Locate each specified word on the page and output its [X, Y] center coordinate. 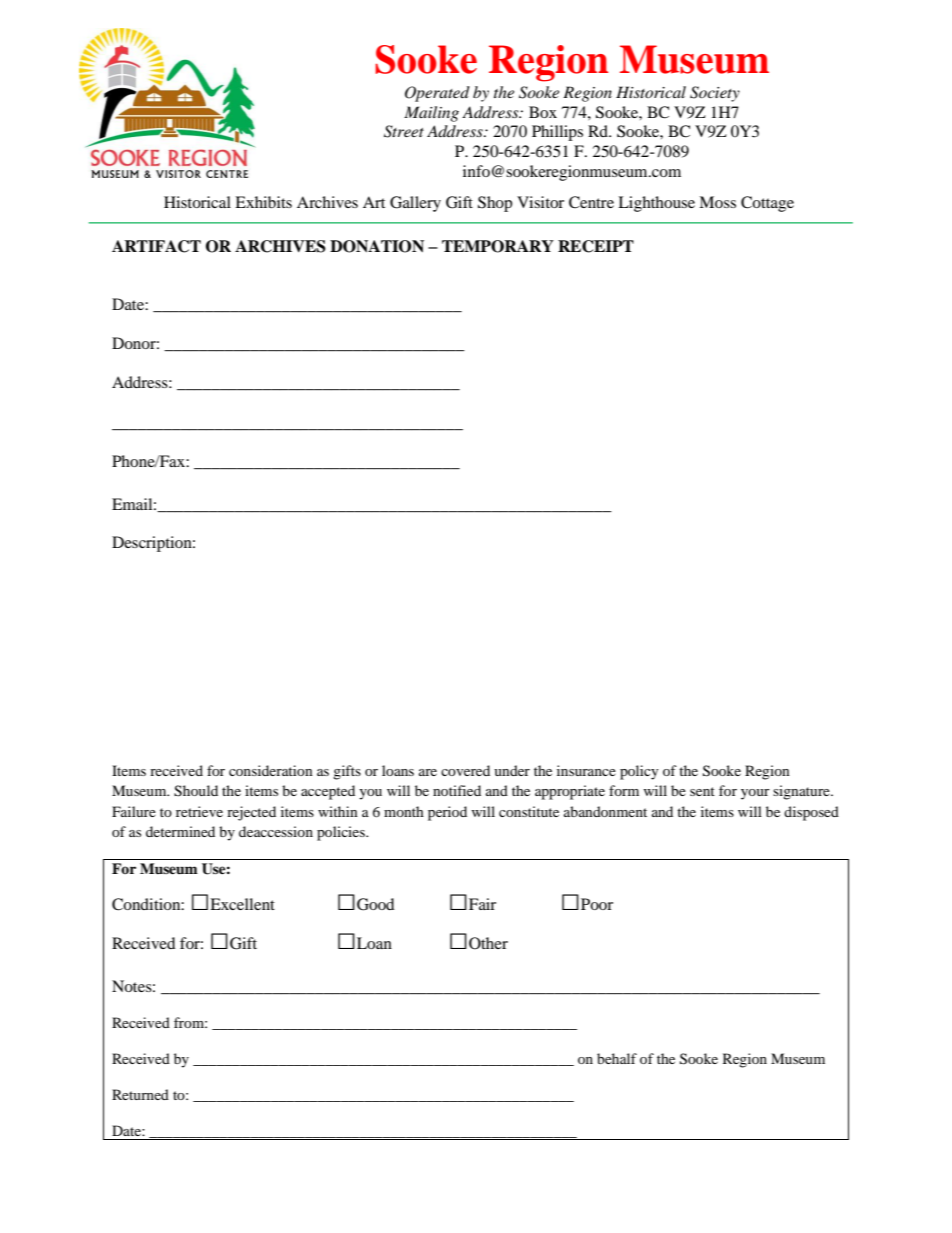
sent [702, 791]
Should [196, 791]
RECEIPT [596, 246]
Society [715, 94]
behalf [617, 1058]
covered [465, 770]
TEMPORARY [498, 246]
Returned [140, 1094]
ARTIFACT [156, 246]
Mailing [431, 114]
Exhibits [263, 202]
